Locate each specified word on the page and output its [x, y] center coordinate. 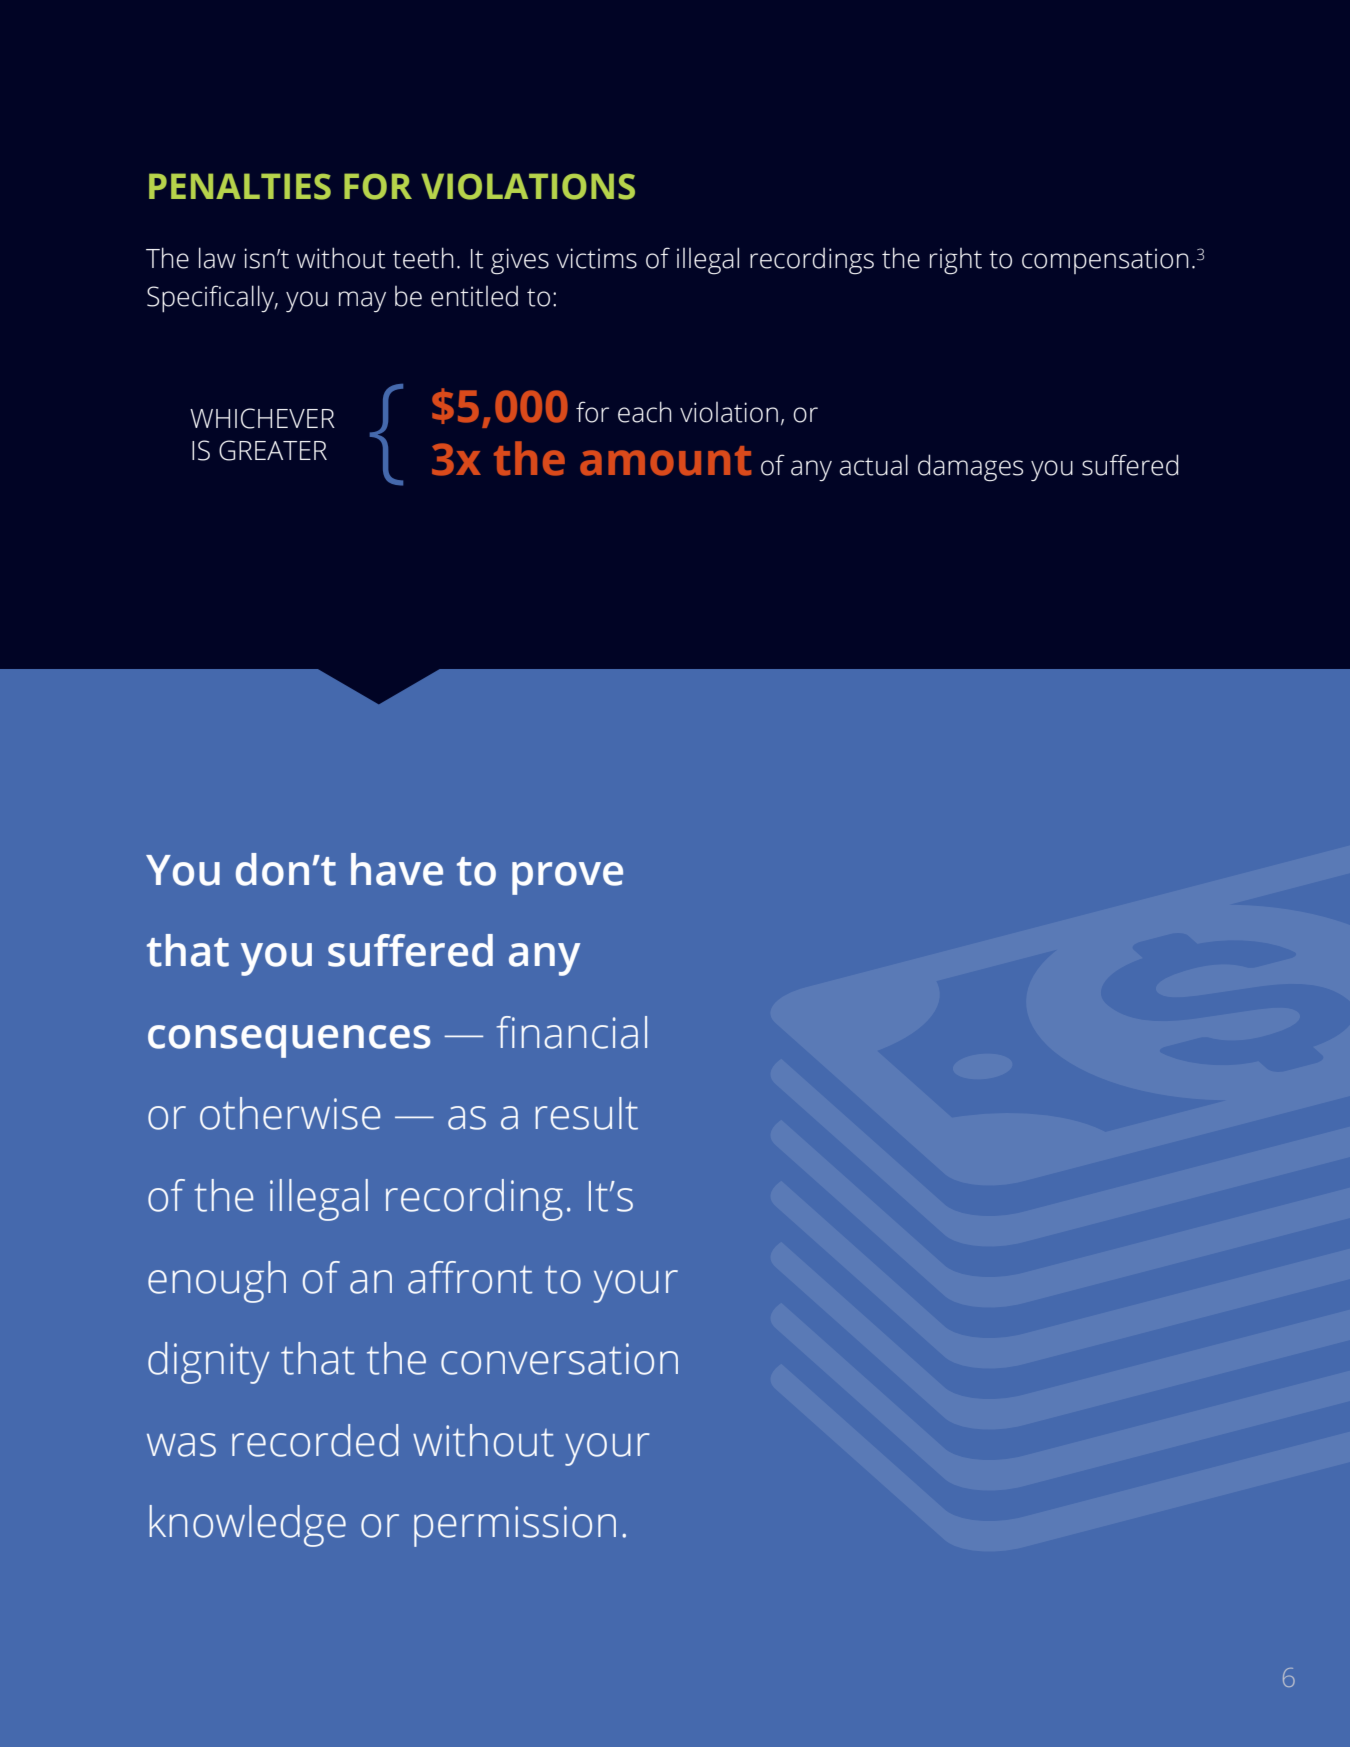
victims [596, 258]
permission [515, 1526]
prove [567, 878]
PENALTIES [240, 186]
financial [572, 1032]
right [956, 261]
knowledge [248, 1526]
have [397, 869]
